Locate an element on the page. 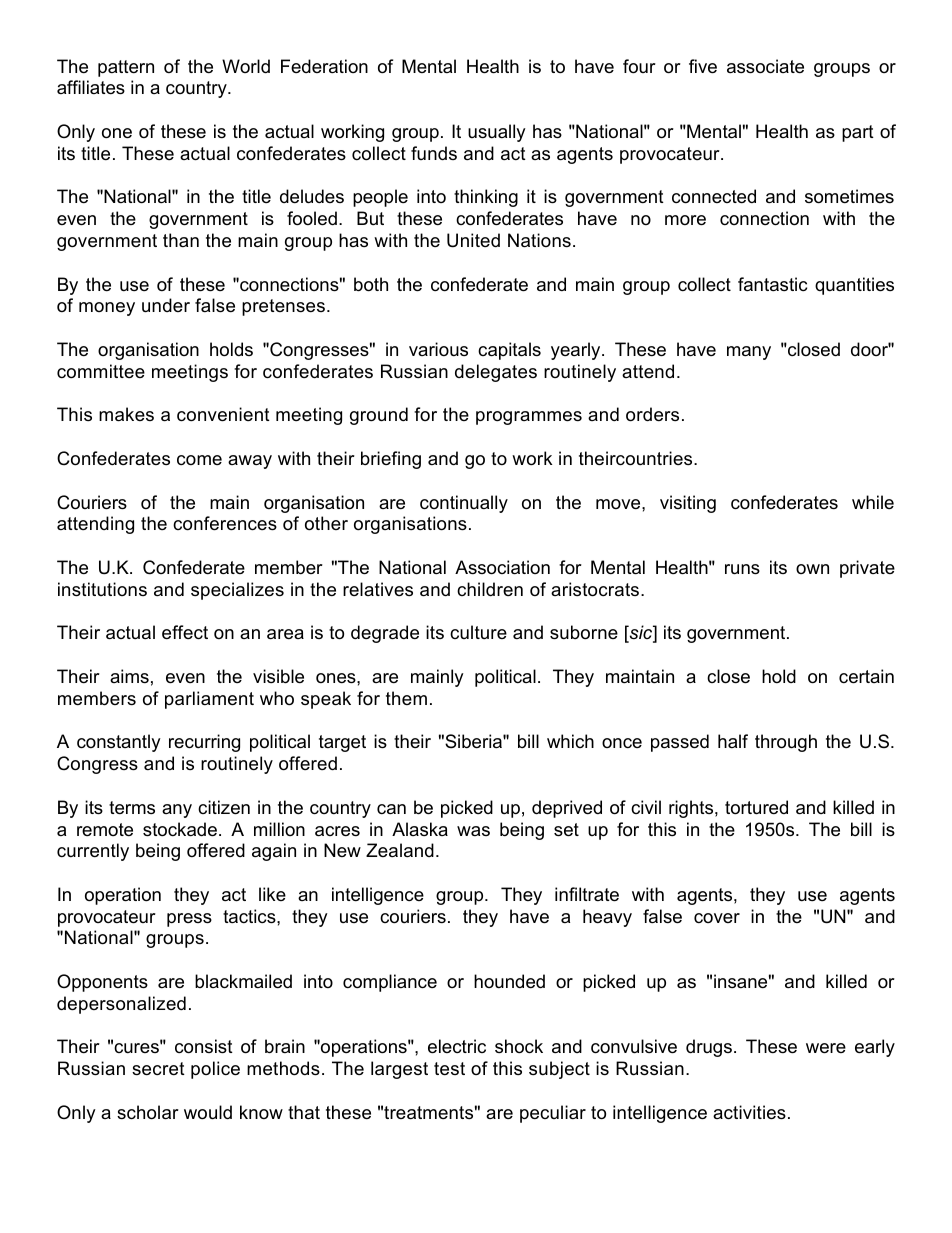 The width and height of the image is (952, 1233). many is located at coordinates (749, 353).
